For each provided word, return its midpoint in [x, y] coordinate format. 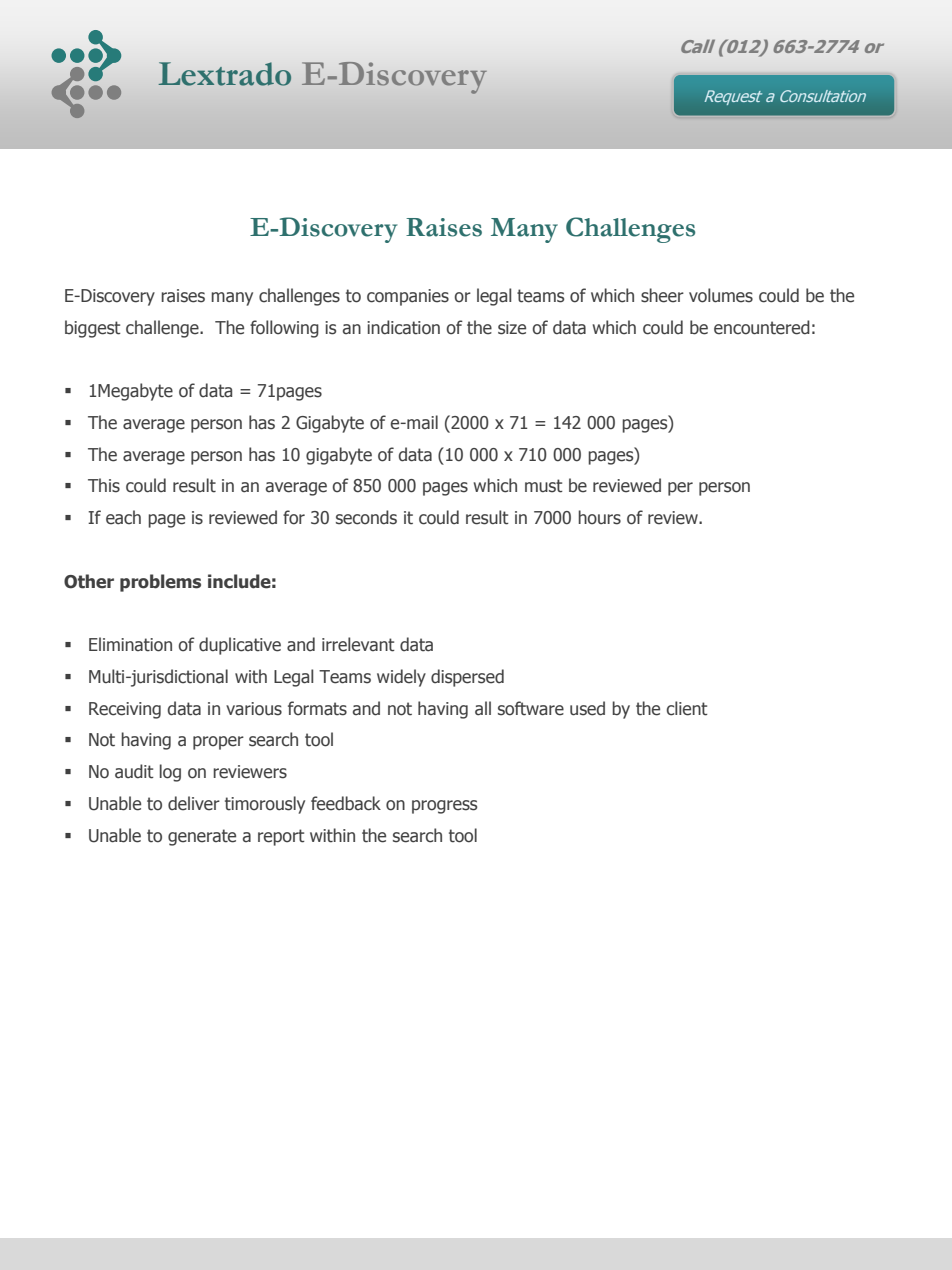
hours [599, 517]
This [104, 485]
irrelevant [358, 644]
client [687, 708]
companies [408, 297]
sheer [662, 295]
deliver [194, 803]
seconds [366, 517]
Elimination [130, 644]
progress [444, 807]
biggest [93, 329]
